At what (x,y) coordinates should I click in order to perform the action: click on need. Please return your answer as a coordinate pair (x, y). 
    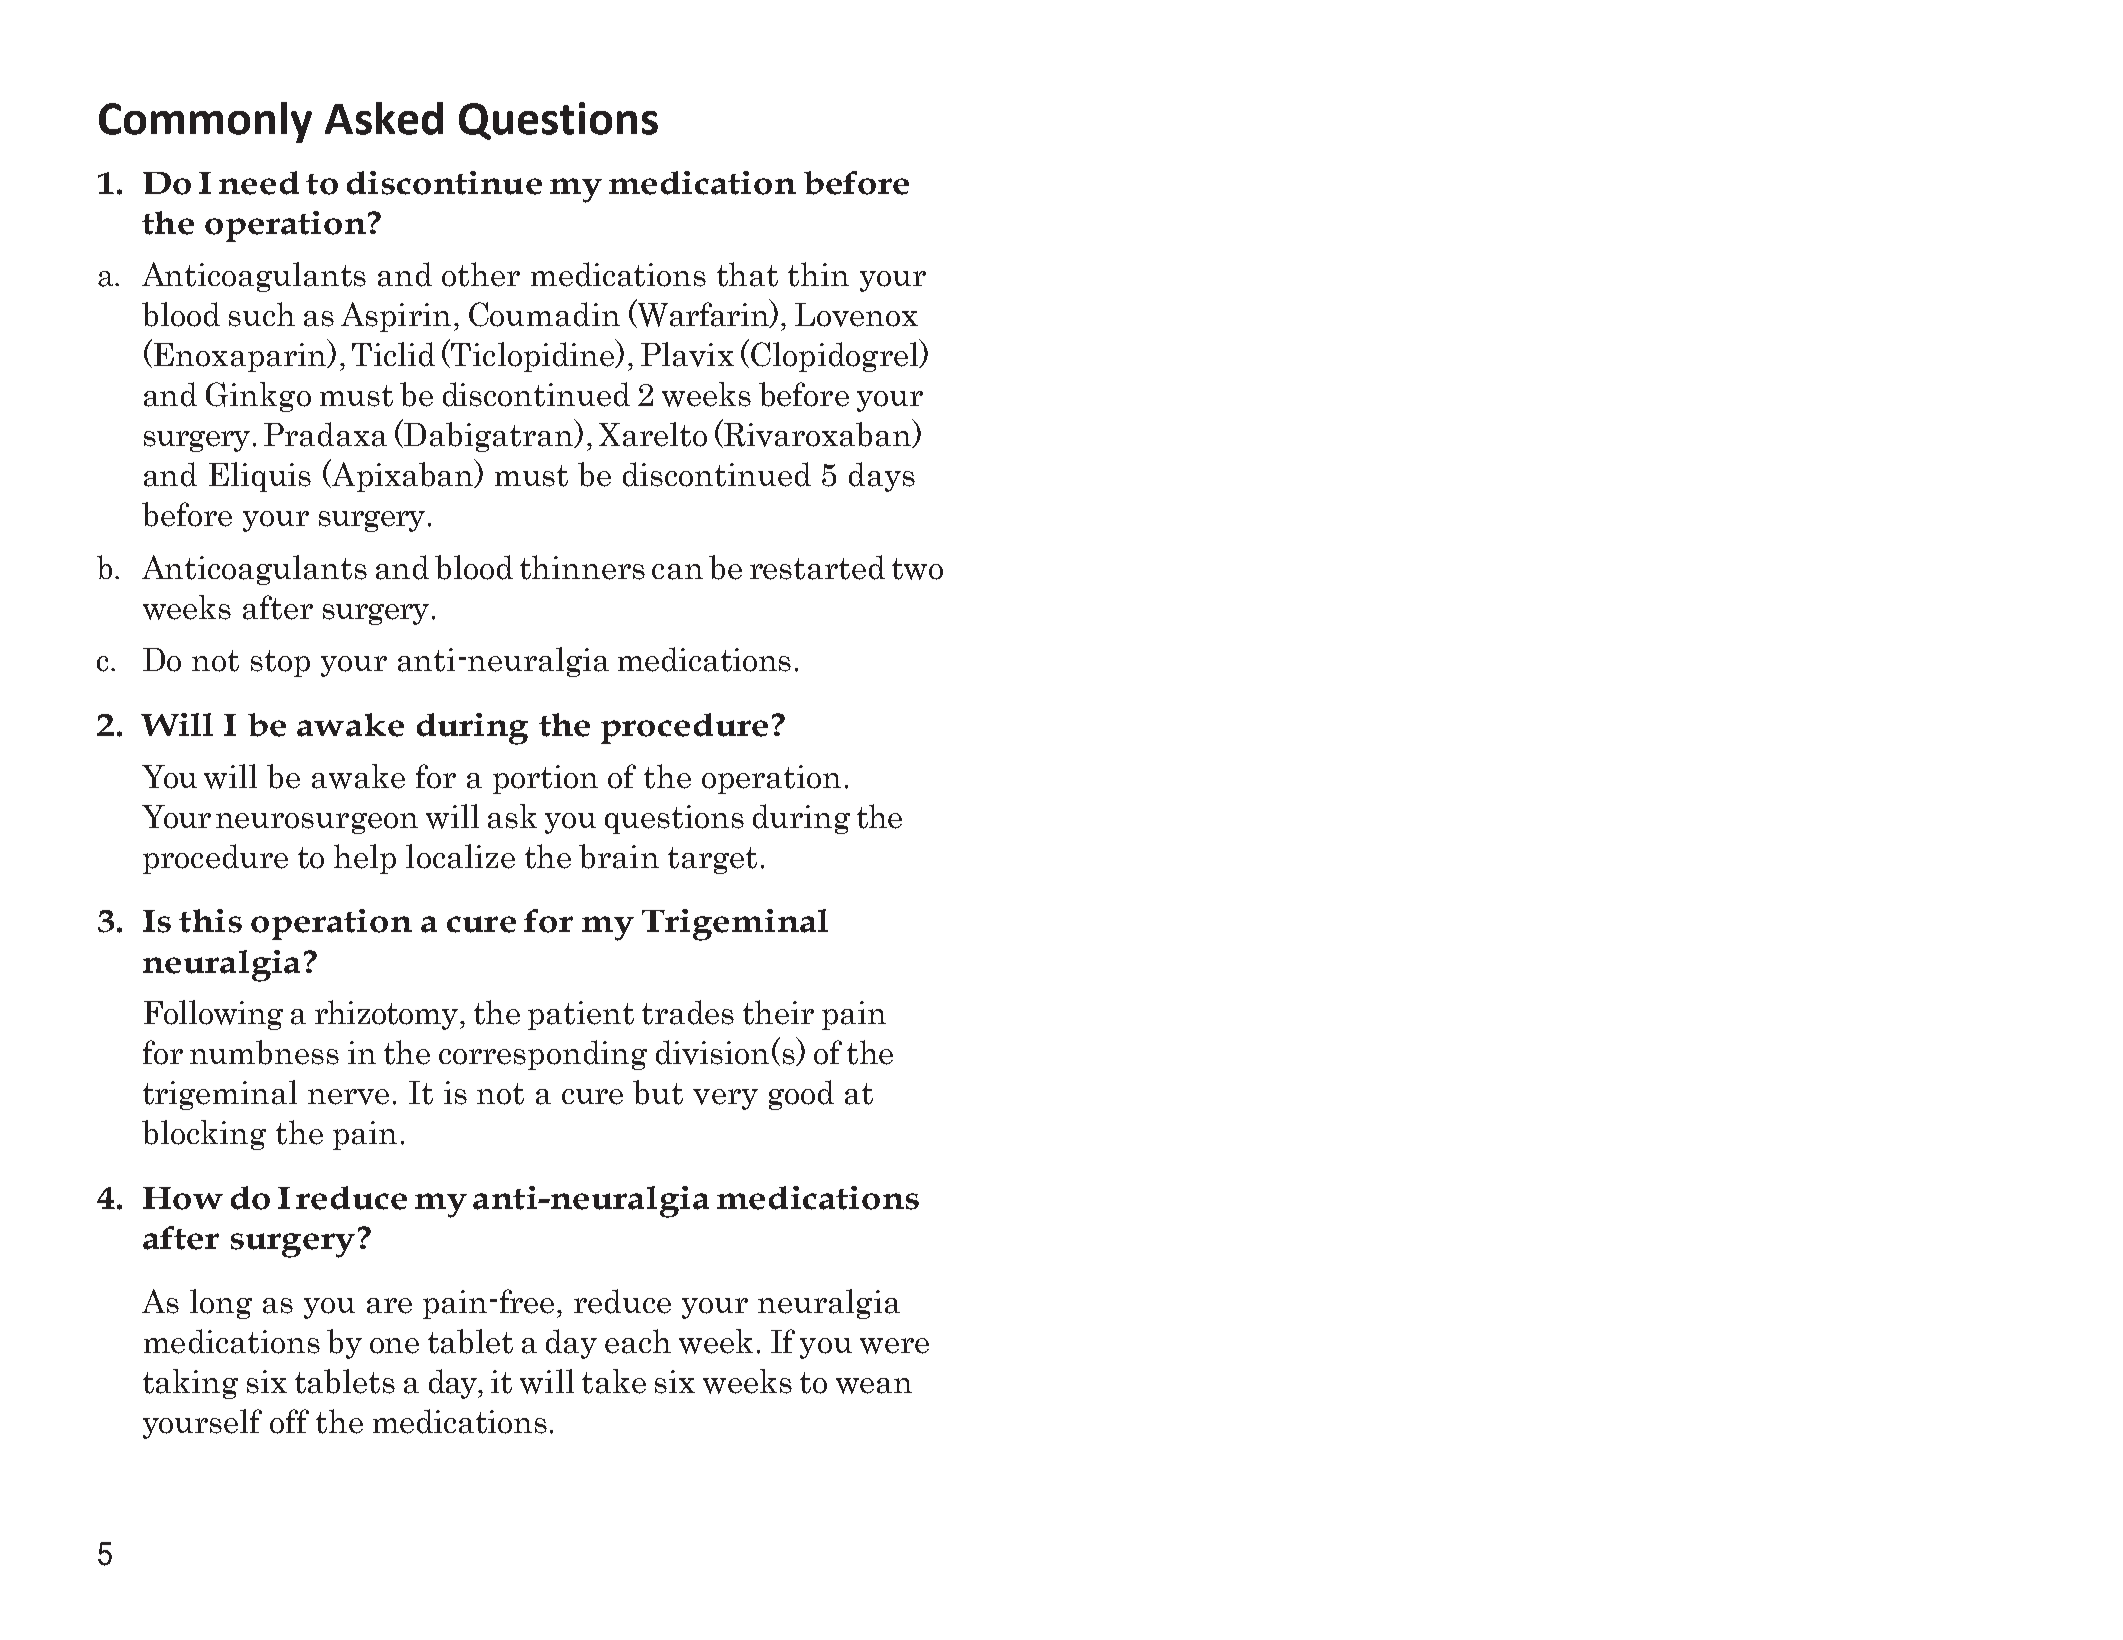
    Looking at the image, I should click on (259, 183).
